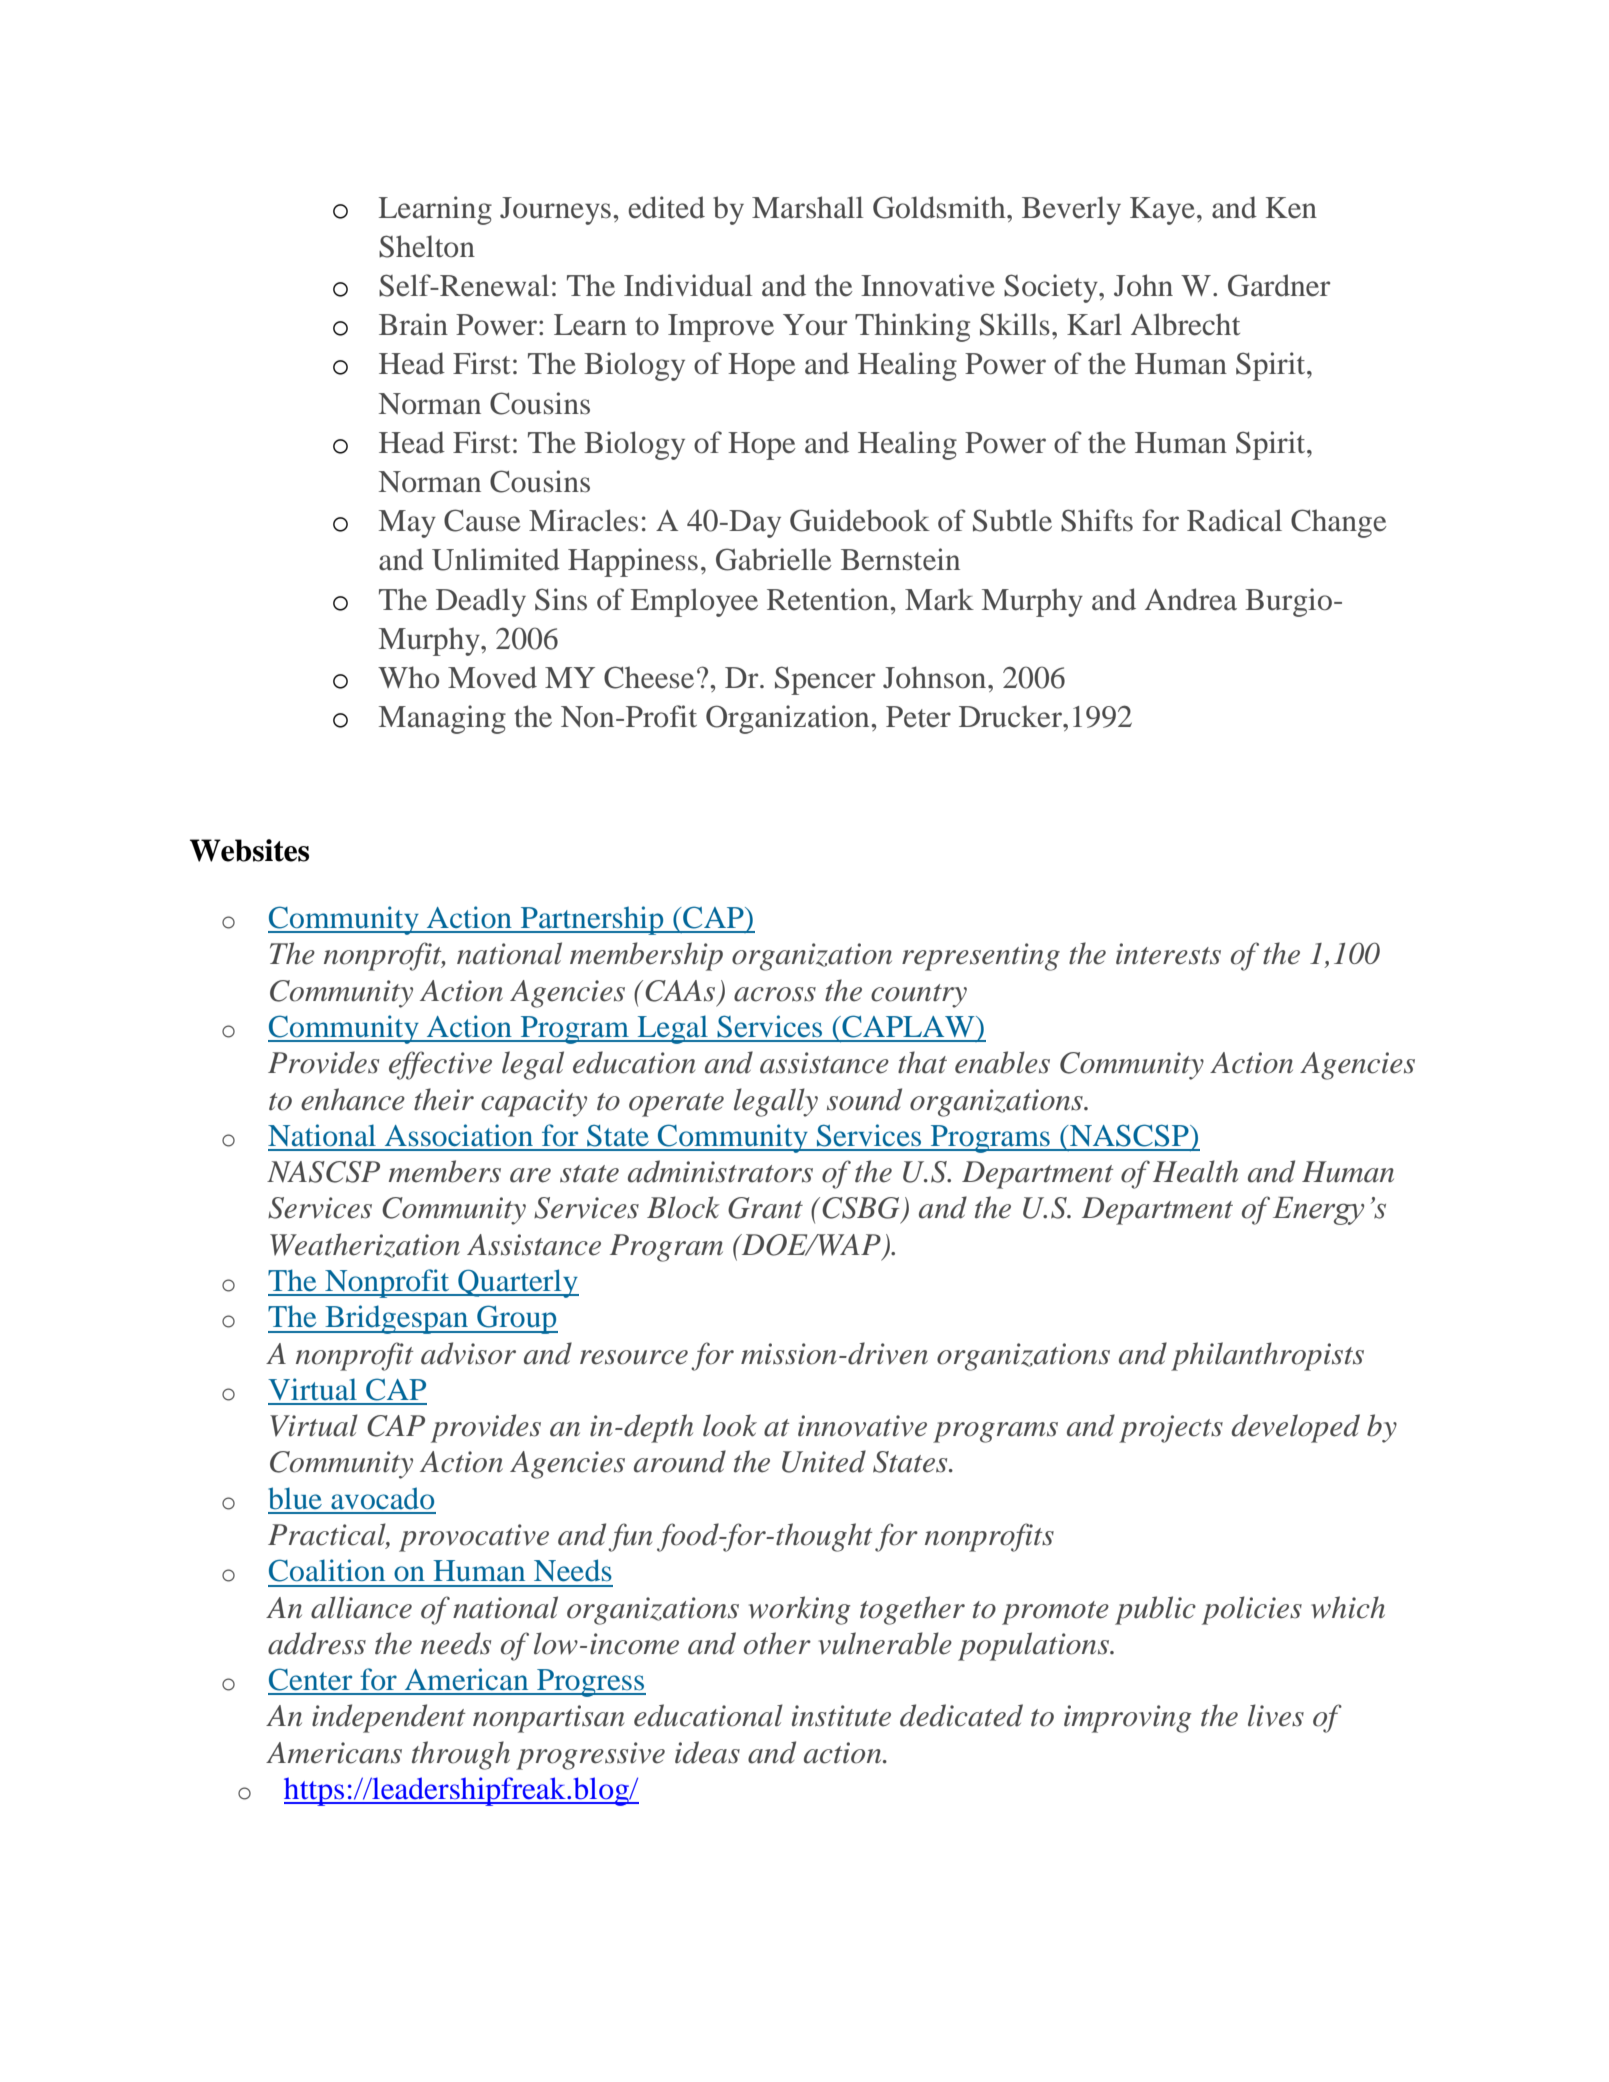  What do you see at coordinates (1191, 599) in the document?
I see `Andrea` at bounding box center [1191, 599].
